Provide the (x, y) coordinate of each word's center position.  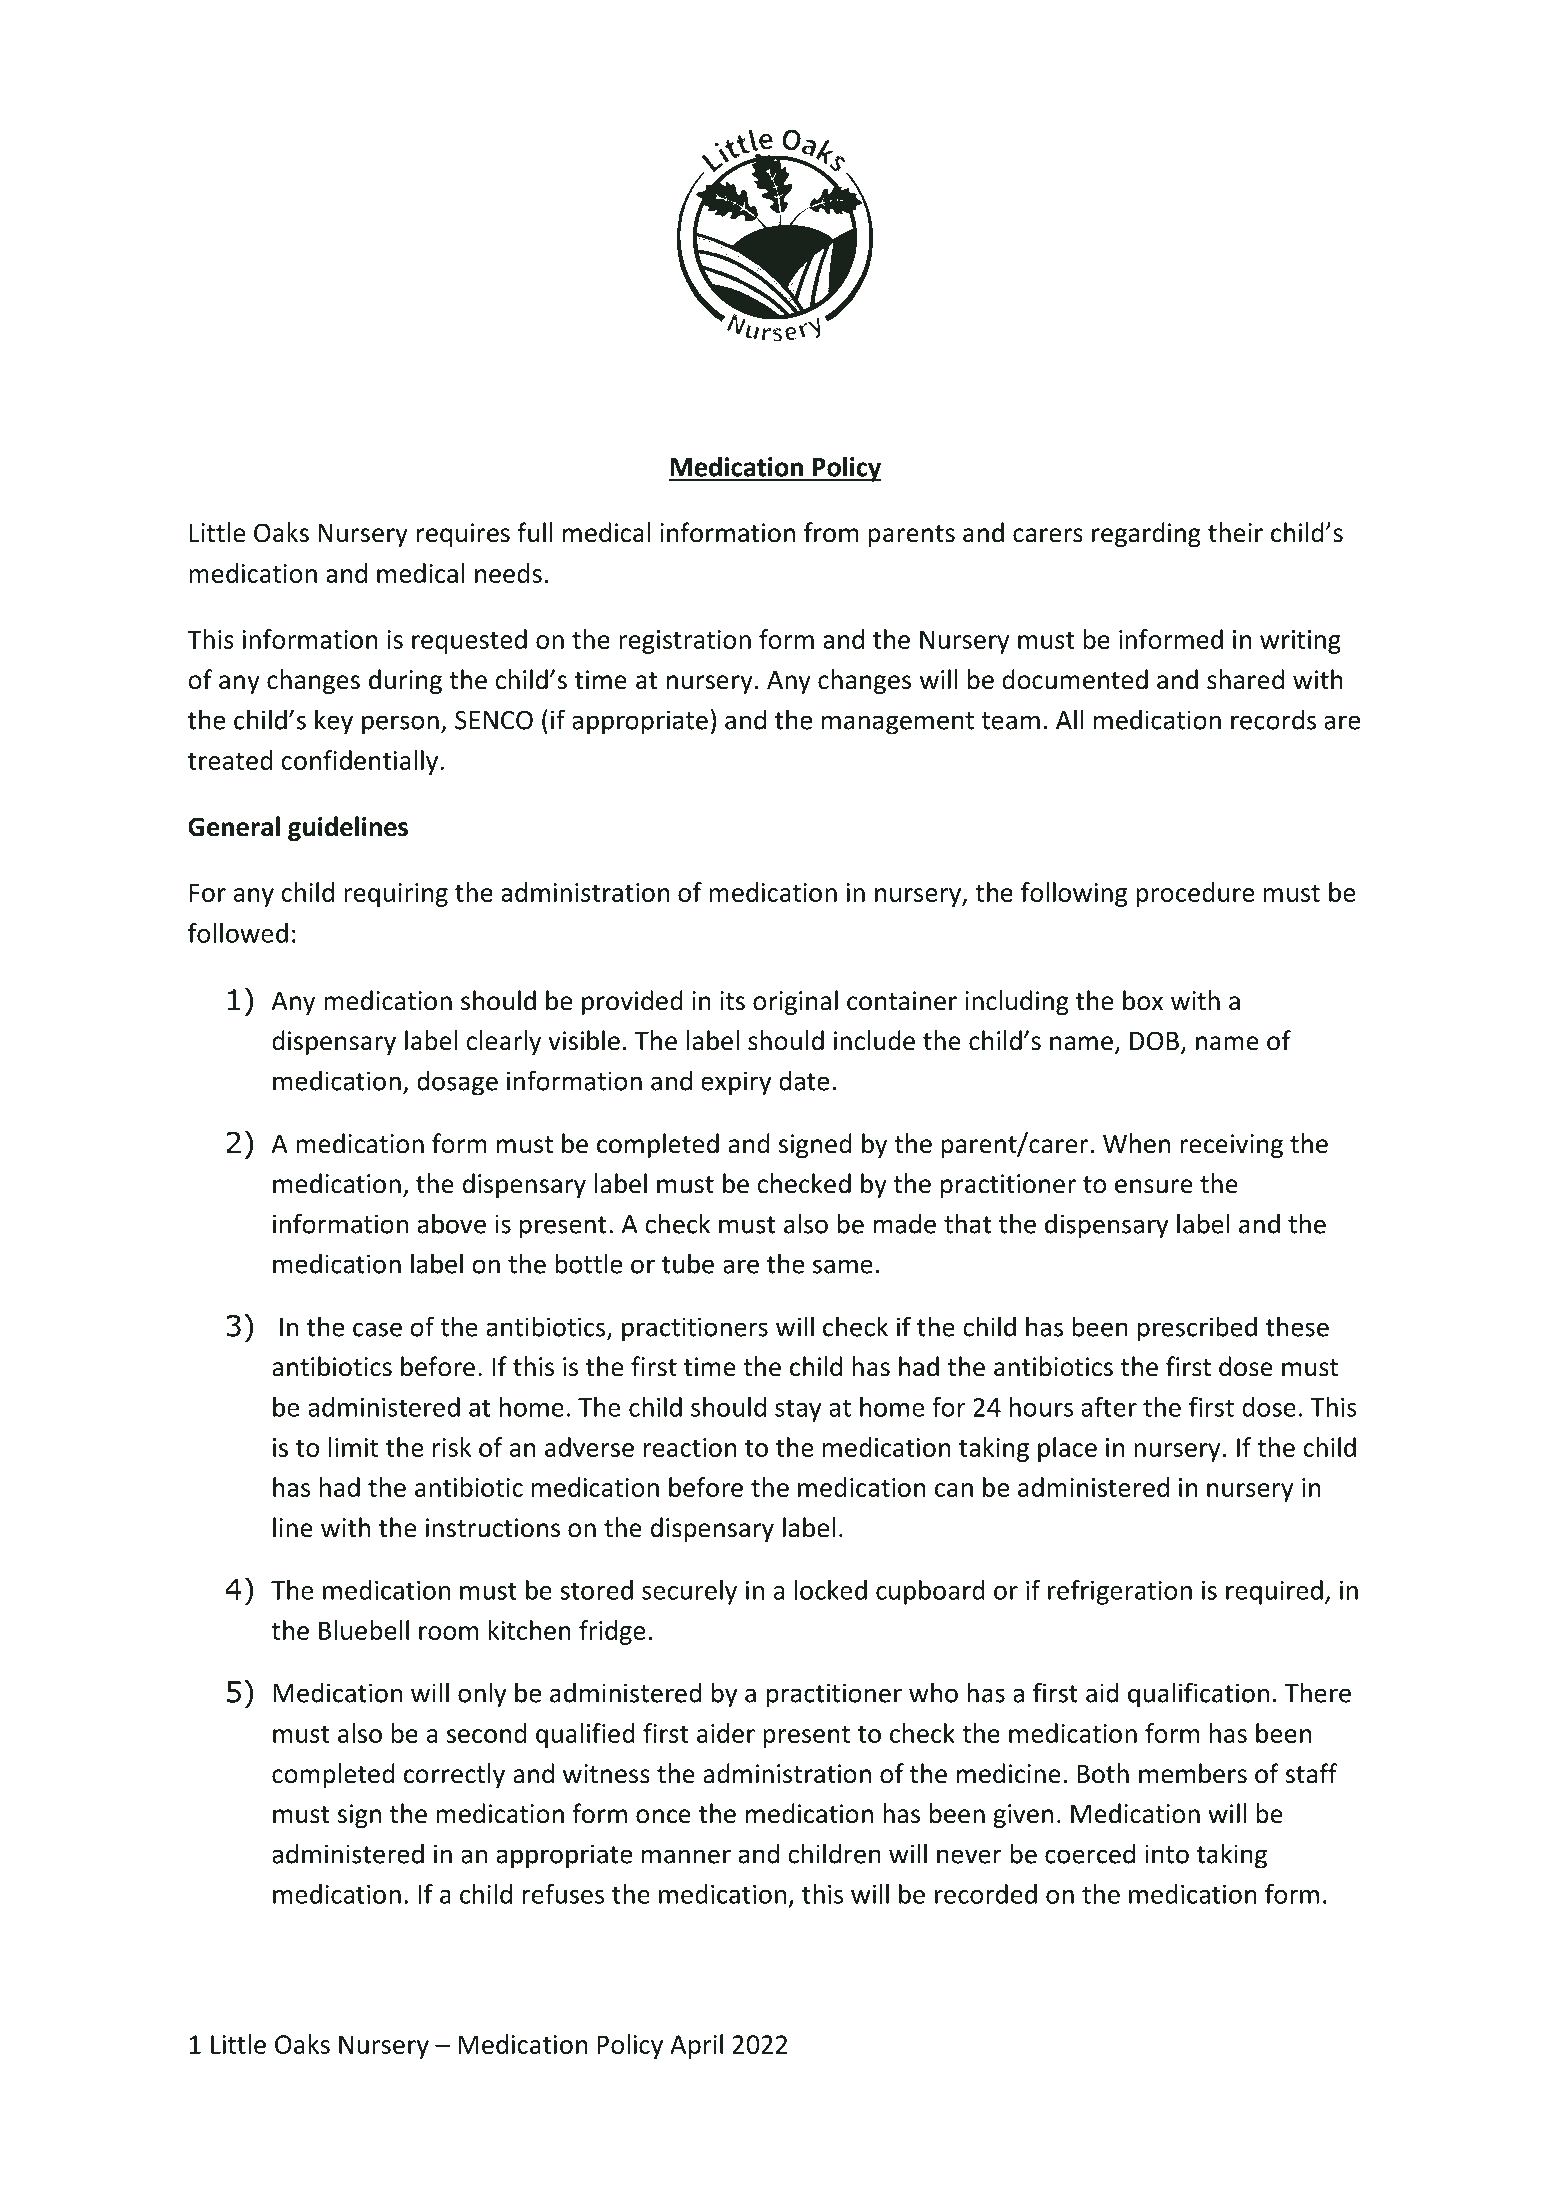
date (804, 1080)
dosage (457, 1083)
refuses (563, 1894)
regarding (1146, 534)
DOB (1154, 1041)
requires (463, 535)
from (831, 532)
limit (353, 1447)
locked (831, 1590)
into (1167, 1854)
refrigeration (1120, 1592)
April (696, 2046)
